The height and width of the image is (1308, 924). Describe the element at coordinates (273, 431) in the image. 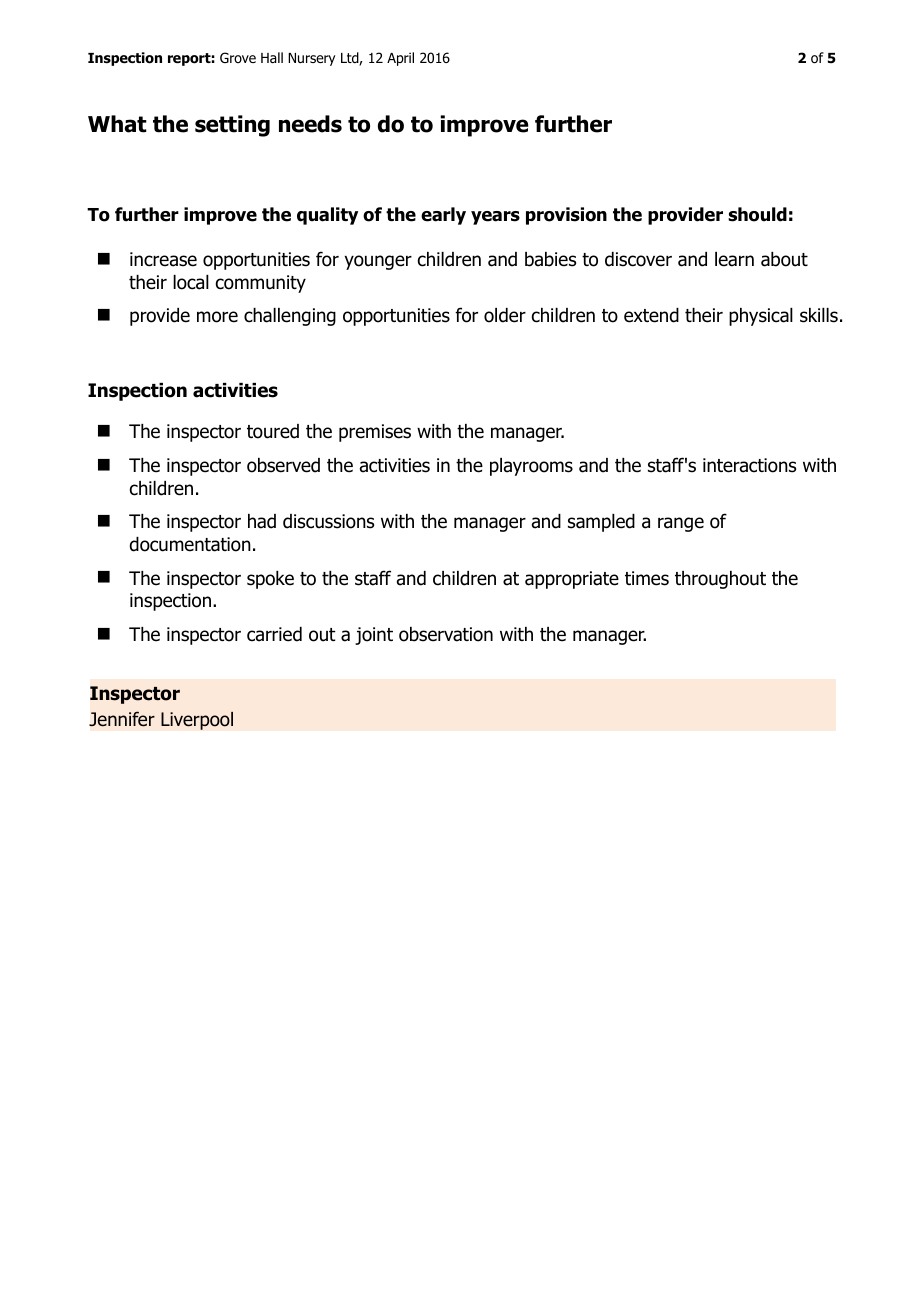

I see `toured` at that location.
